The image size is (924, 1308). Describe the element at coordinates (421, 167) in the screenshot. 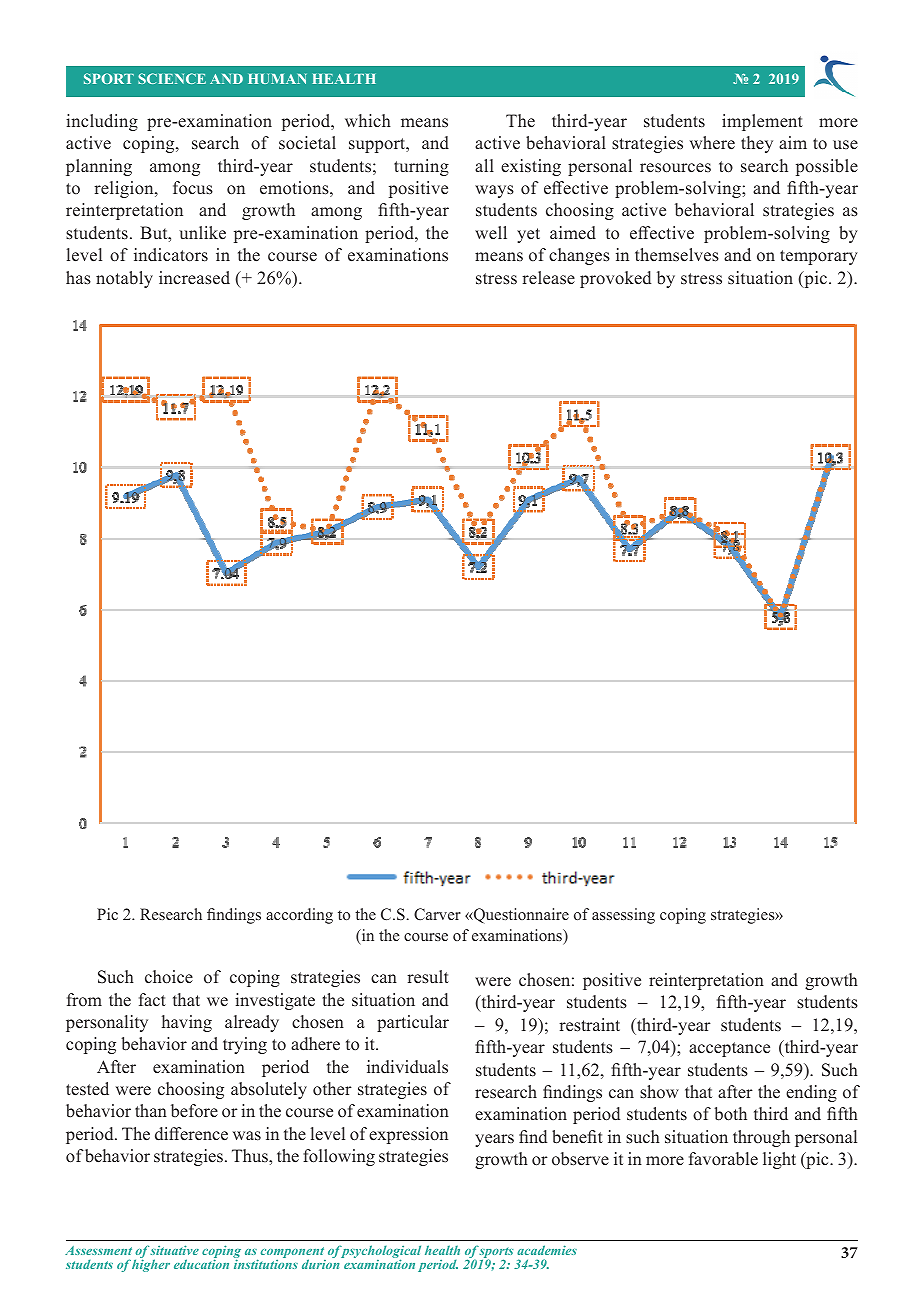

I see `turning` at that location.
